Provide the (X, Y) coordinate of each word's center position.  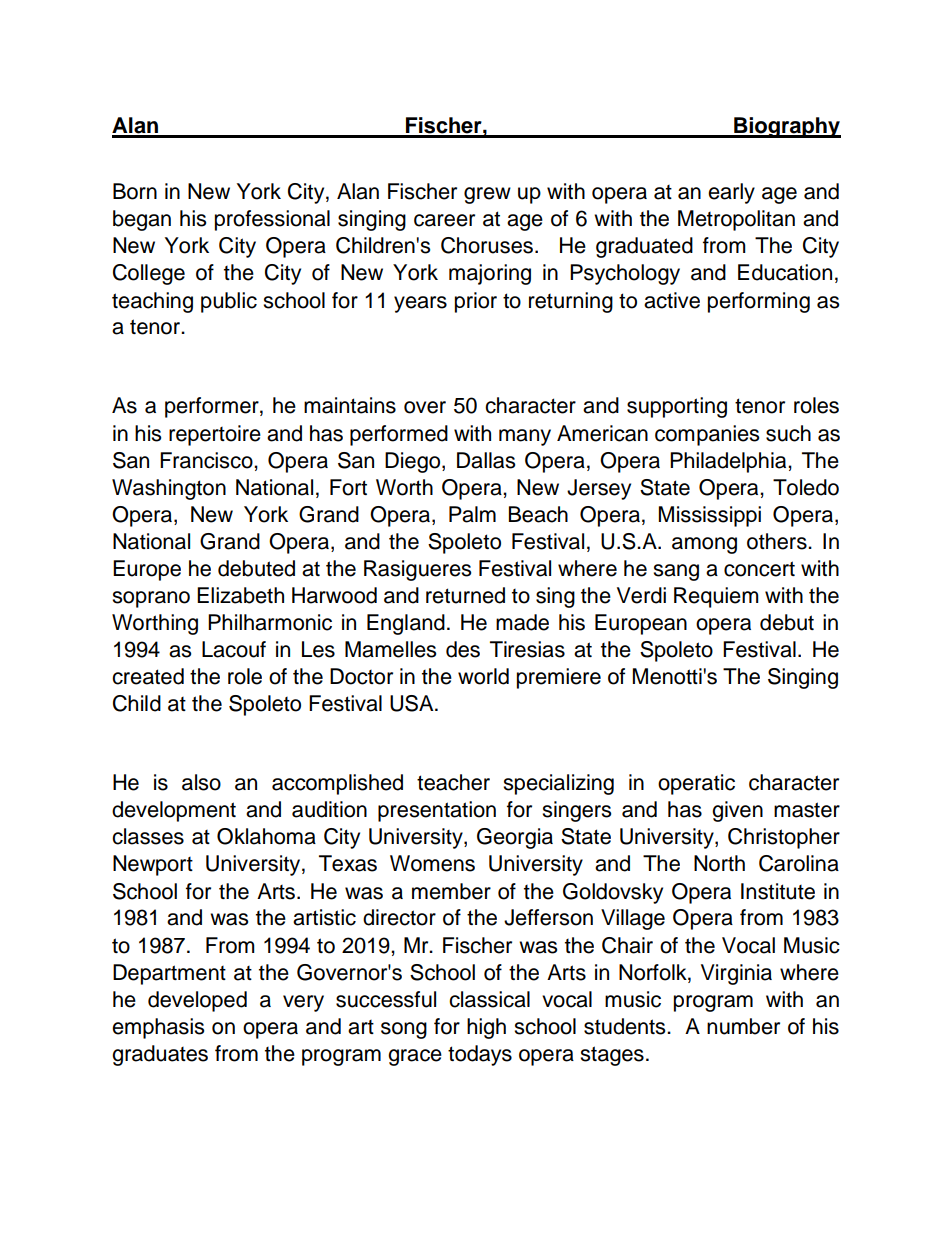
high (486, 1028)
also (201, 782)
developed (197, 1001)
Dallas (486, 460)
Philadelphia (729, 462)
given (737, 811)
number (743, 1026)
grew (487, 195)
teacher (453, 782)
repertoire (215, 435)
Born (135, 191)
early (731, 193)
